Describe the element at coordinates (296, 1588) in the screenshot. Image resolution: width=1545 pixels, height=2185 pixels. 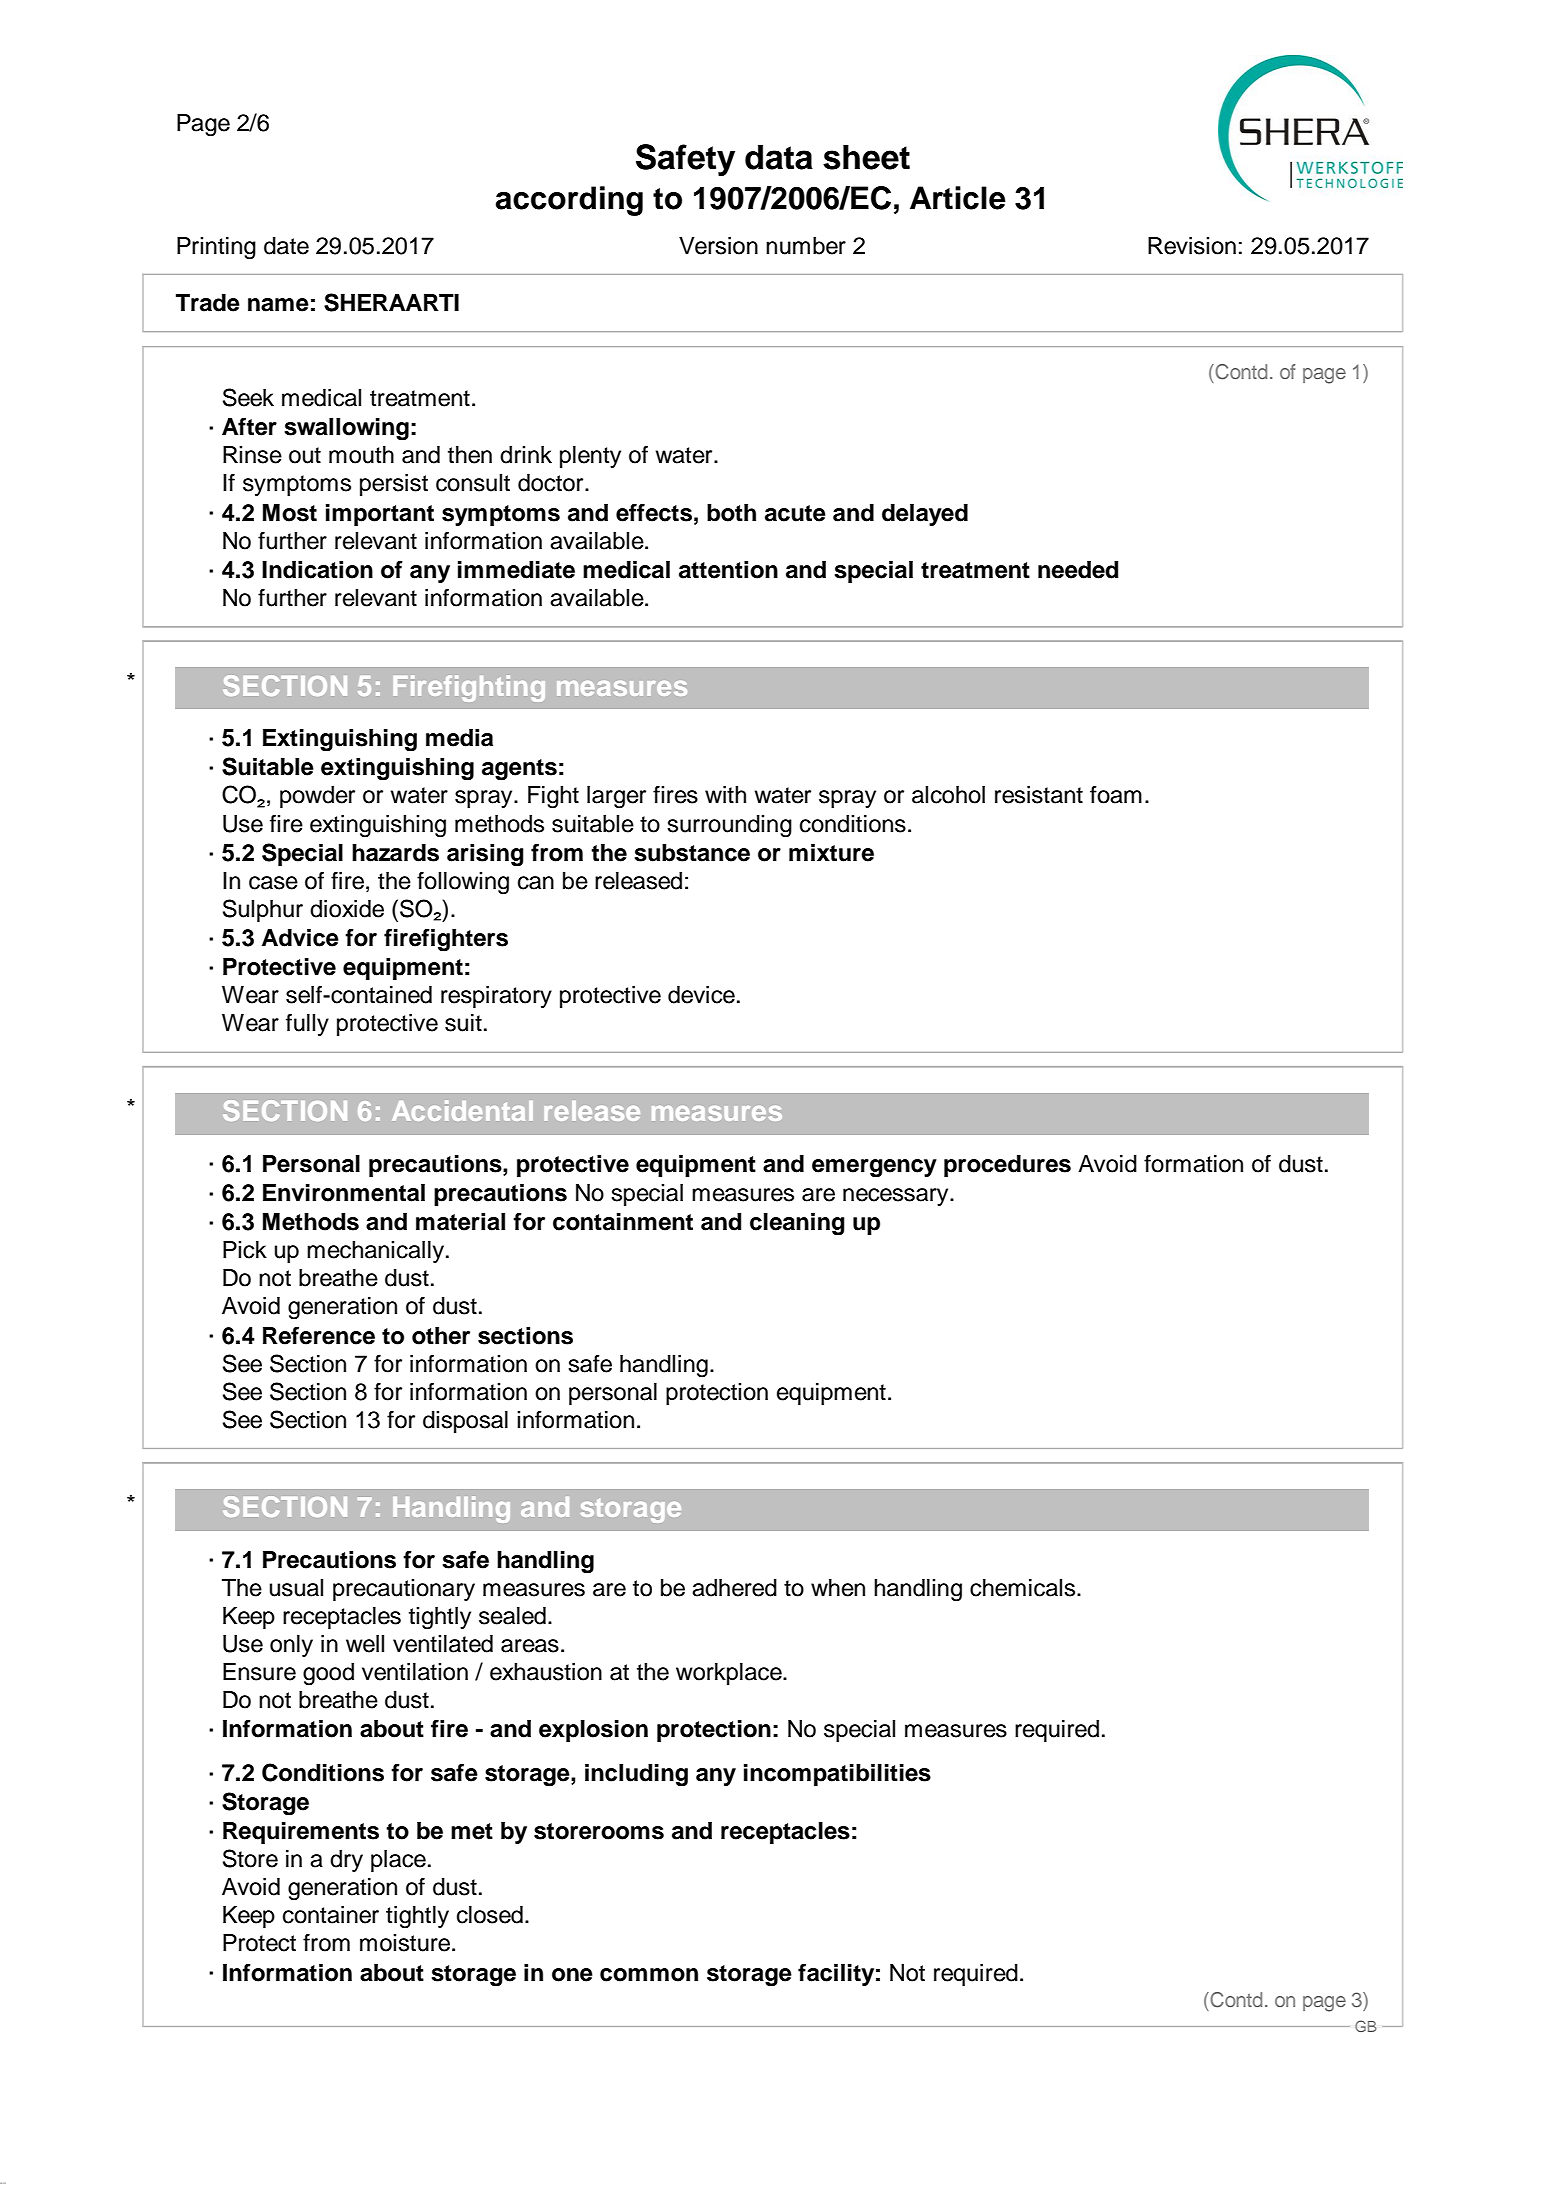
I see `usual` at that location.
